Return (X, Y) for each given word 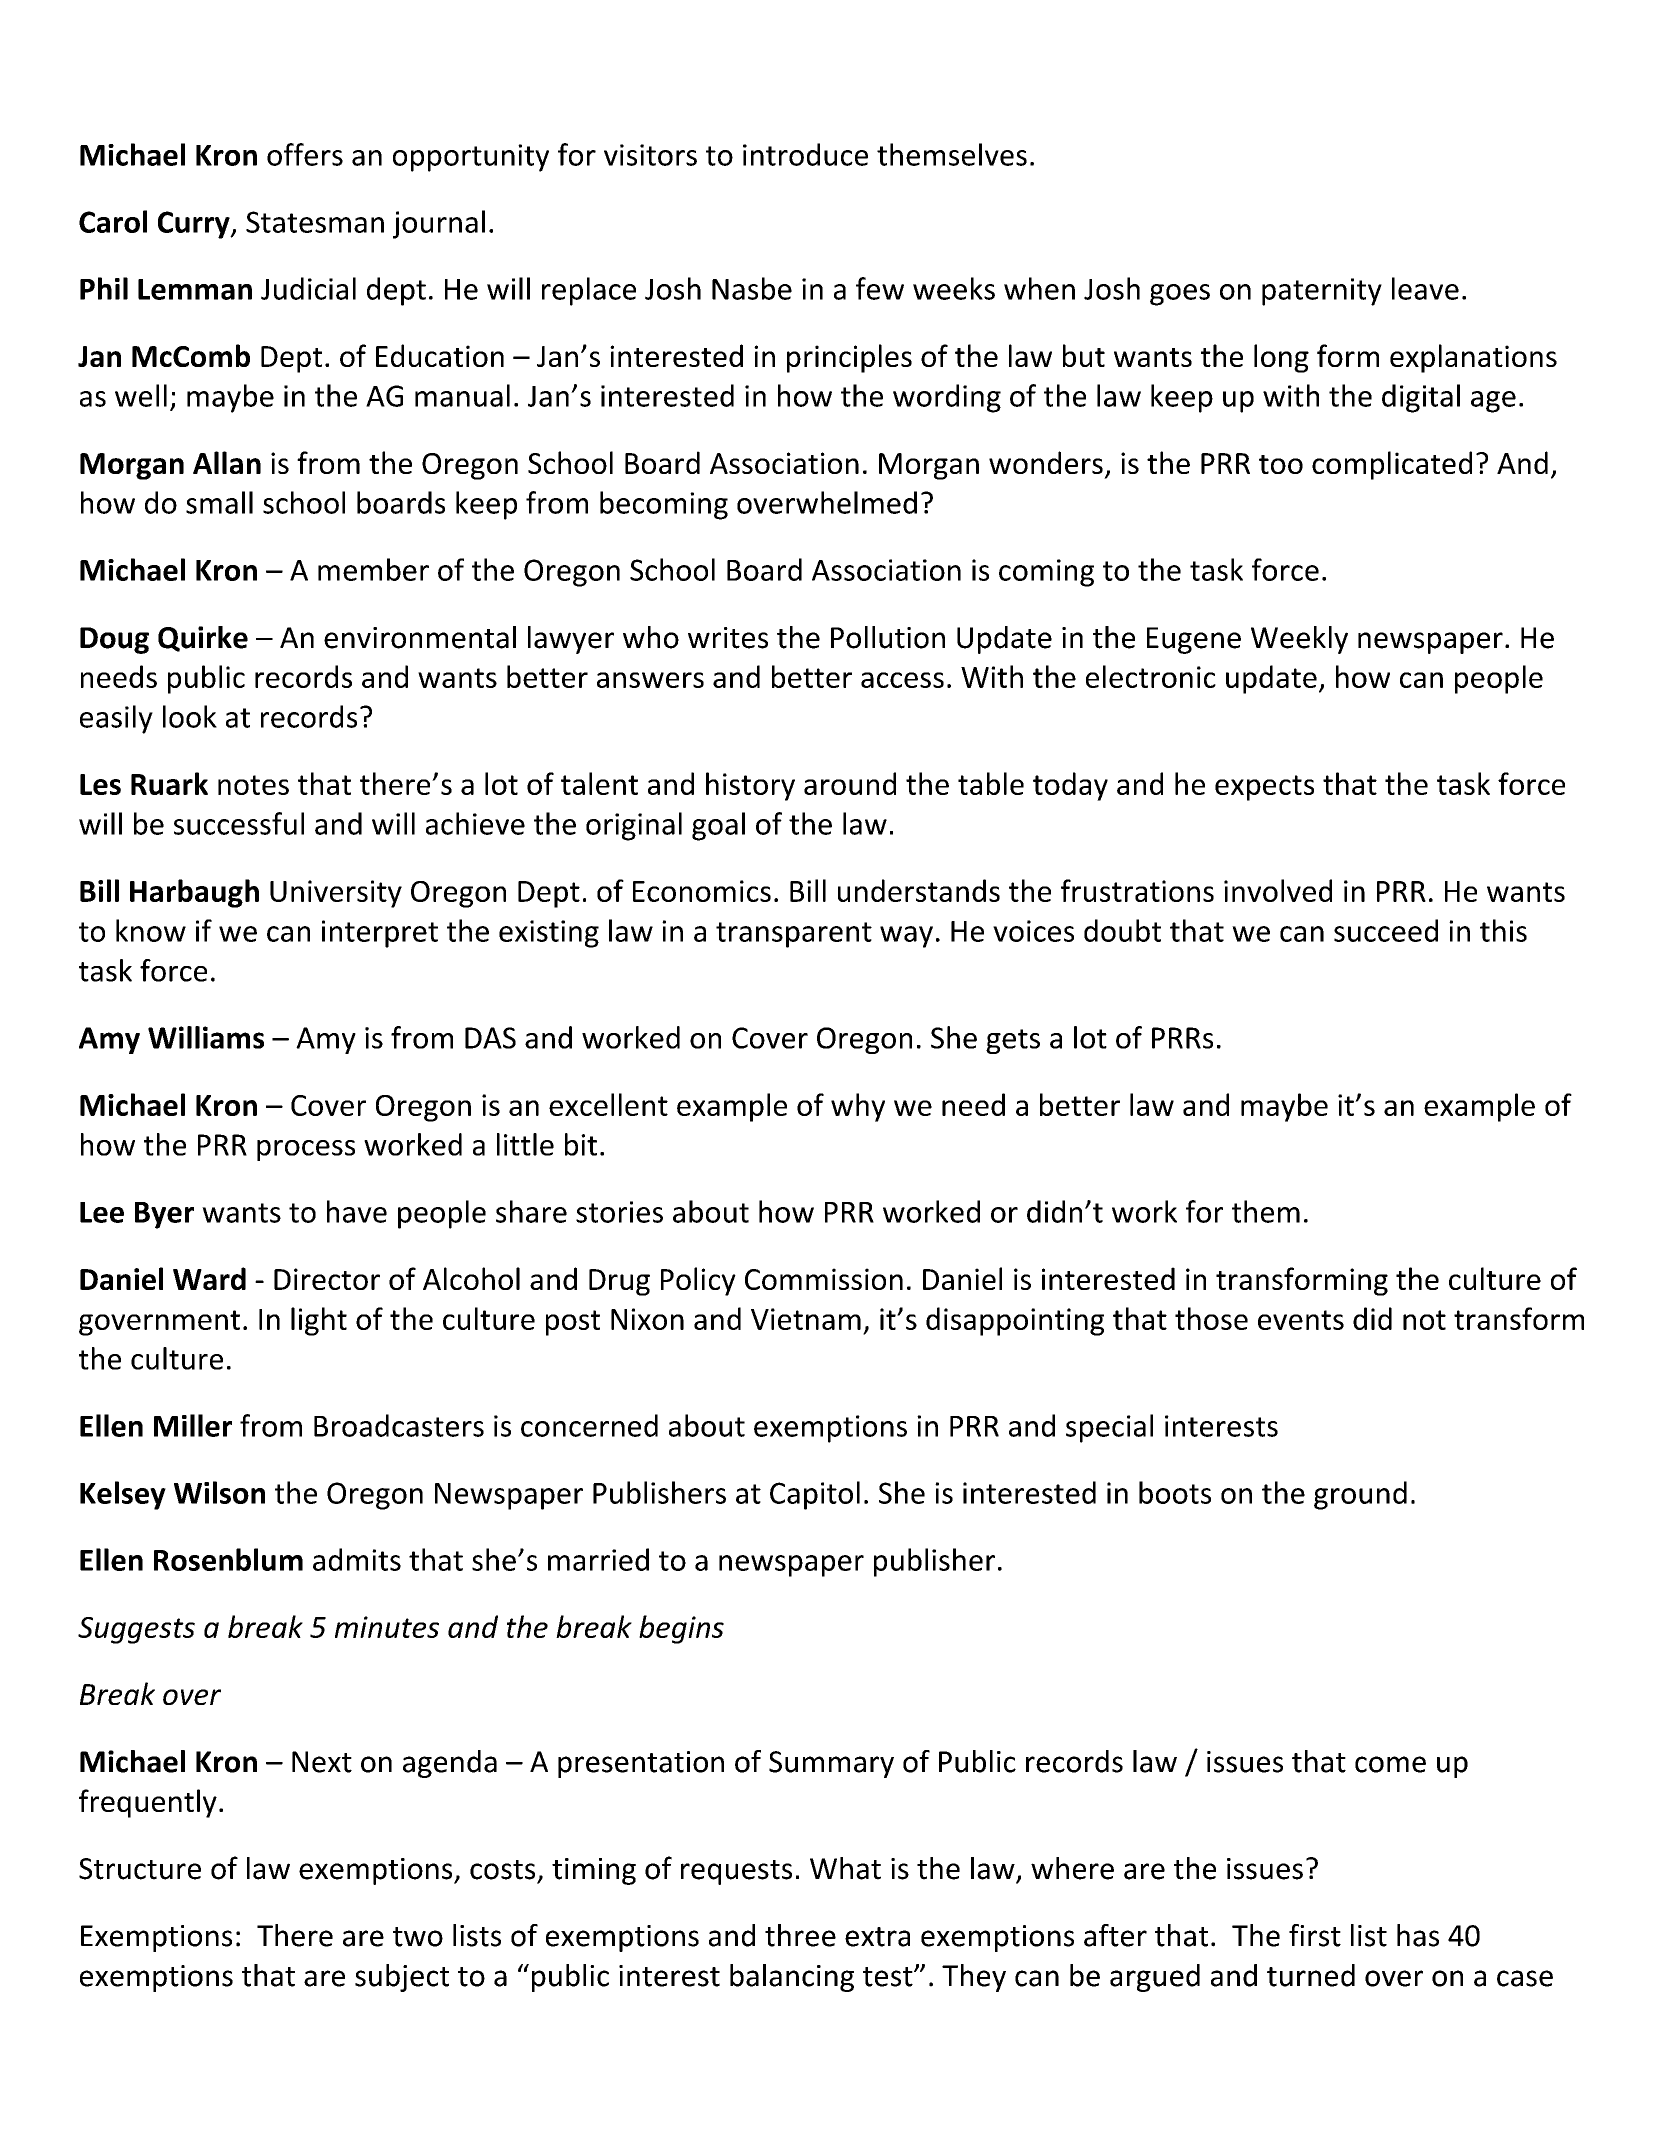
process (306, 1150)
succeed (1386, 930)
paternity (1322, 292)
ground (1360, 1495)
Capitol (815, 1495)
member (373, 569)
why (858, 1107)
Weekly (1299, 640)
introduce (805, 154)
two (418, 1937)
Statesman (315, 222)
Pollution (888, 637)
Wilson (219, 1492)
